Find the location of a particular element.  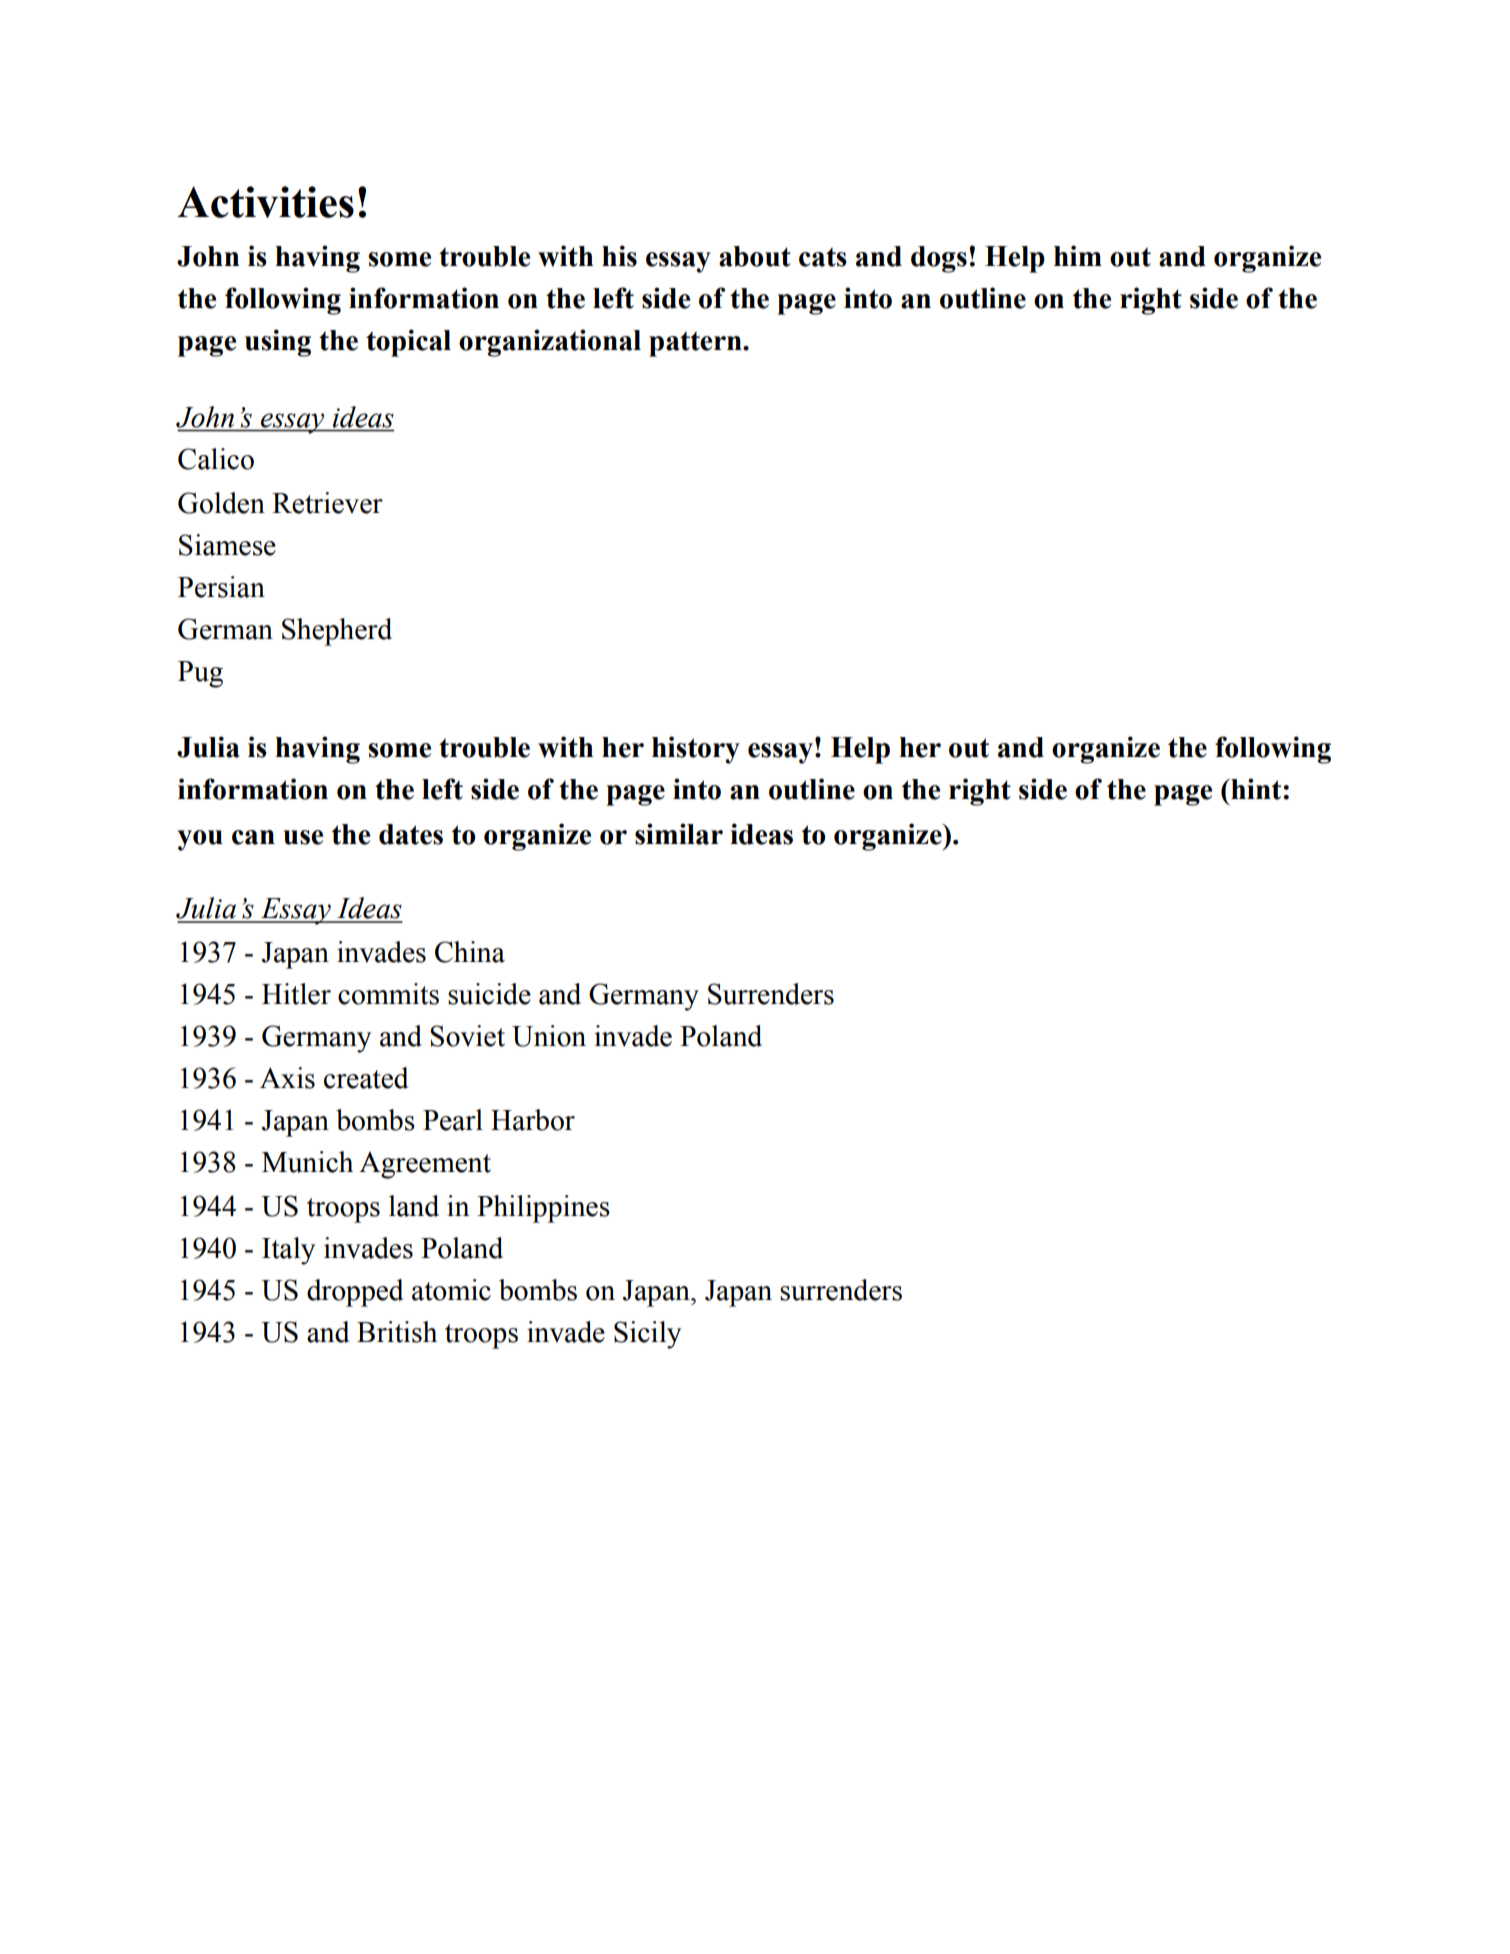

dropped is located at coordinates (355, 1293).
